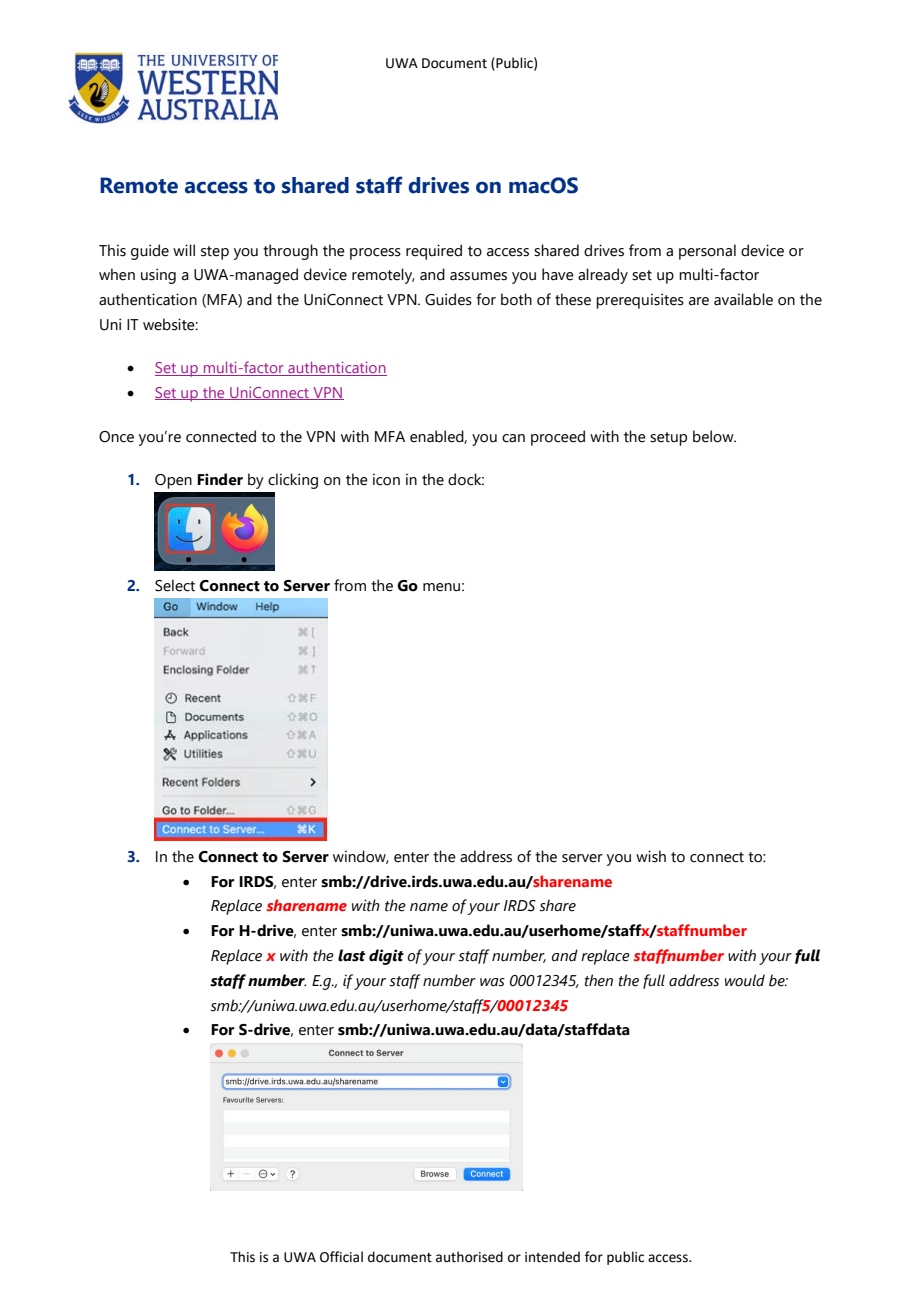  Describe the element at coordinates (158, 276) in the image. I see `using` at that location.
